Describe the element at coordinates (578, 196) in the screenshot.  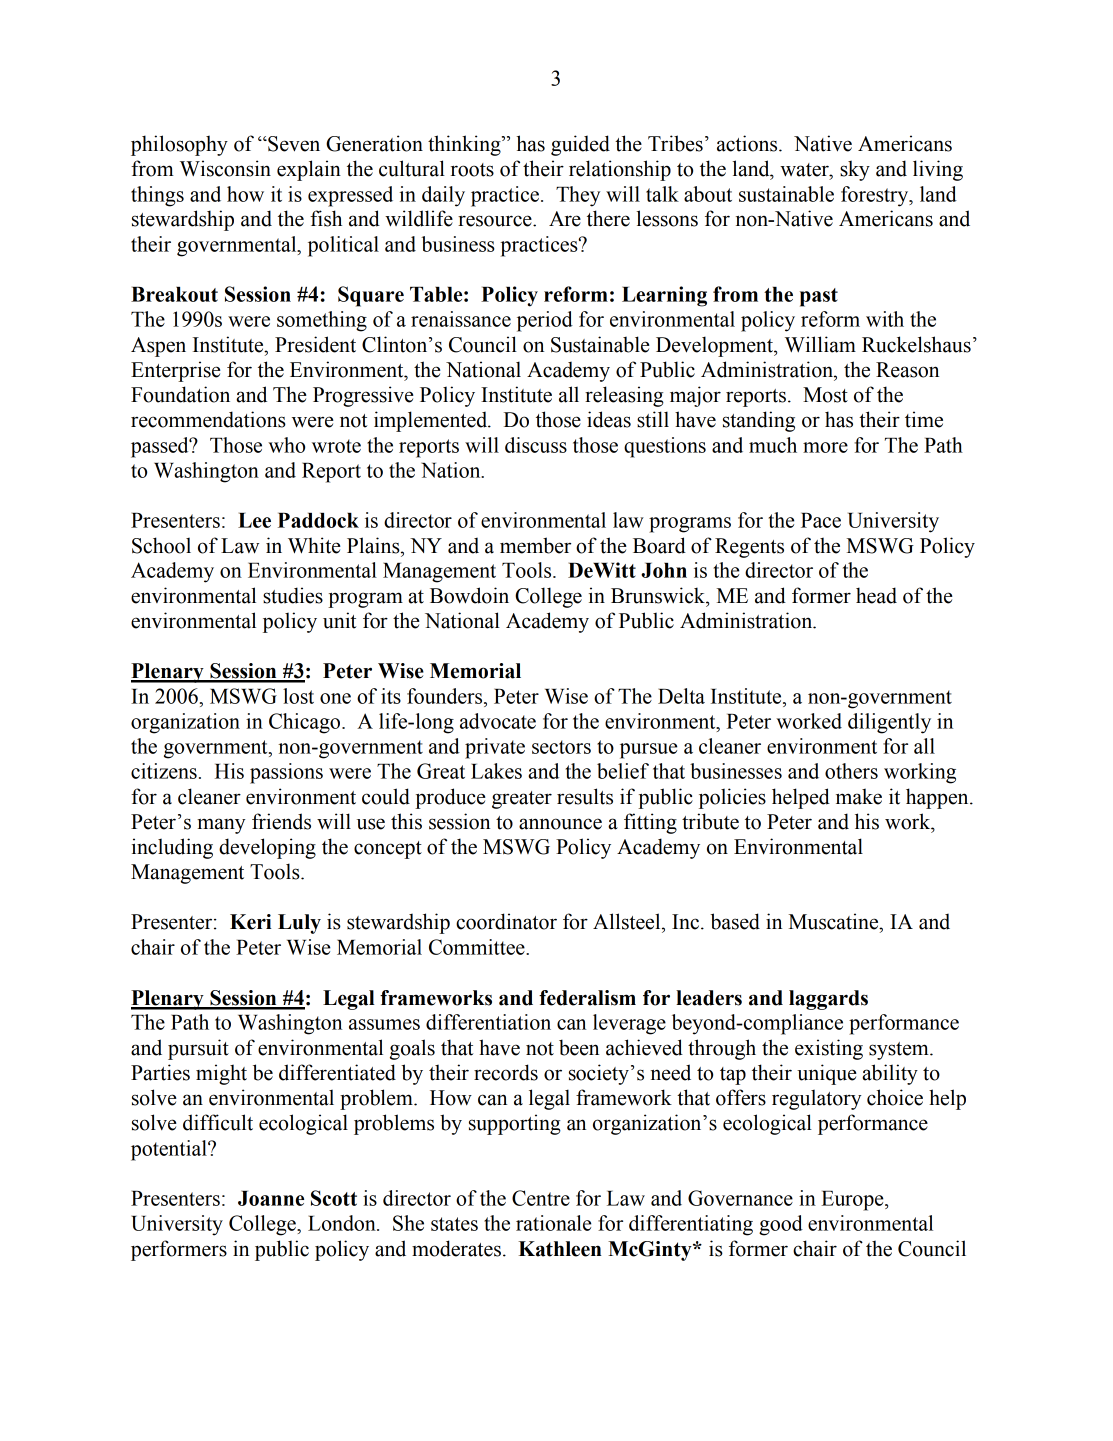
I see `They` at that location.
